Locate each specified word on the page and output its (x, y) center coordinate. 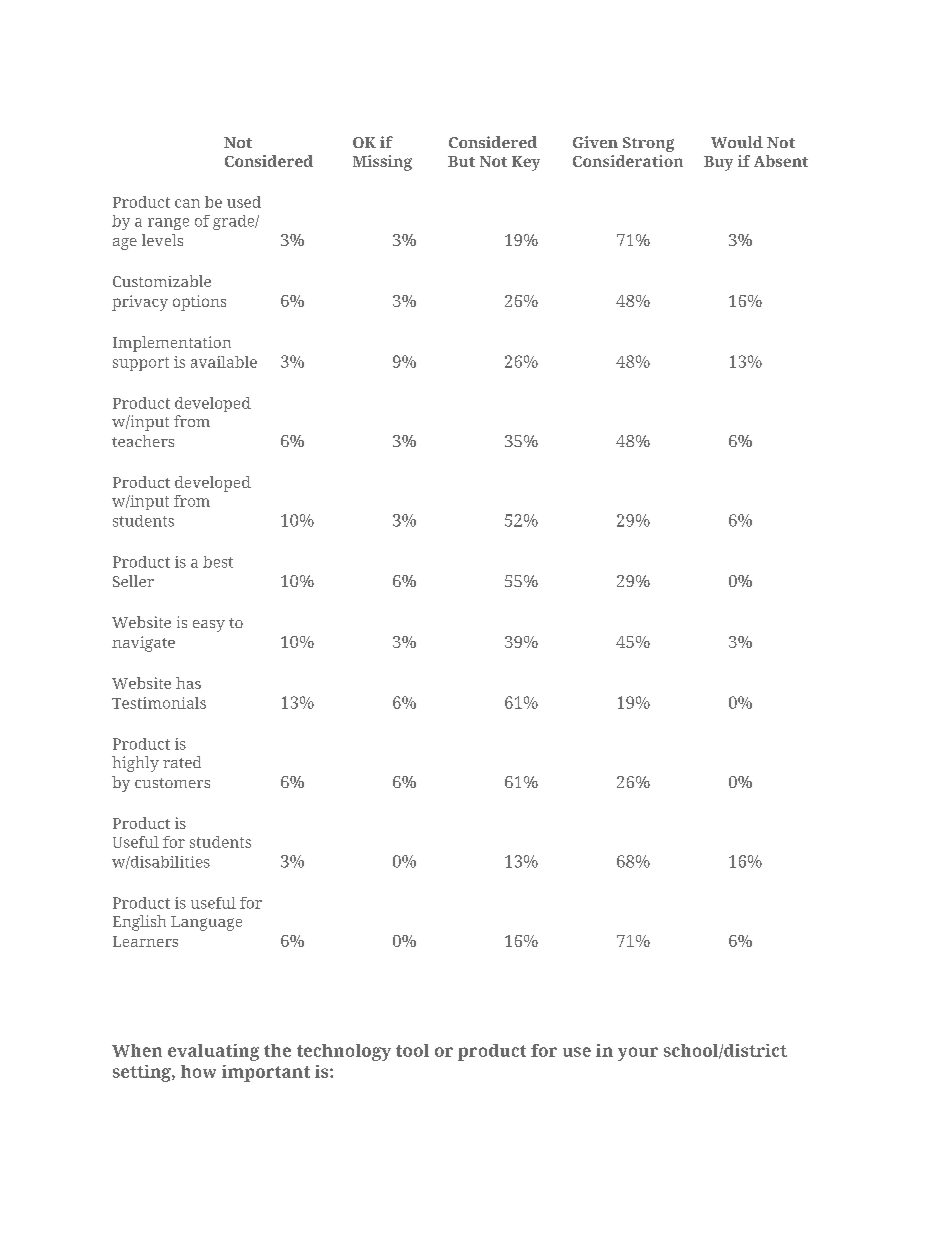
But (461, 161)
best (218, 562)
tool (412, 1050)
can (187, 203)
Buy (718, 163)
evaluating (213, 1052)
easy (209, 626)
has (188, 683)
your (638, 1054)
